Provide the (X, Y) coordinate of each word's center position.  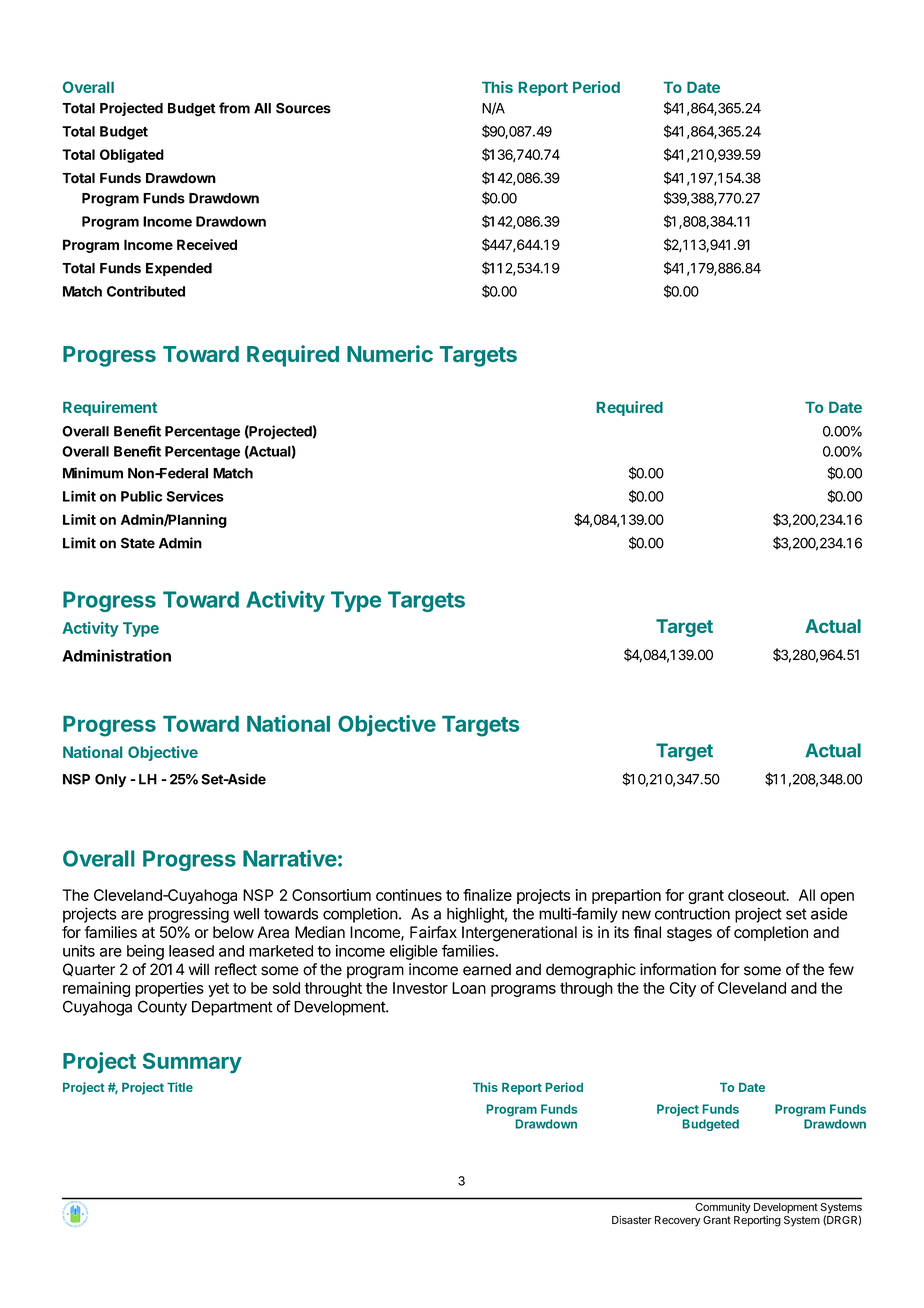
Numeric (390, 353)
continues (409, 895)
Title (180, 1087)
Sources (303, 108)
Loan (469, 988)
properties (169, 989)
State (138, 543)
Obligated (132, 156)
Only (110, 781)
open (837, 898)
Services (195, 496)
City (683, 989)
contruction (692, 913)
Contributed (146, 291)
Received (207, 244)
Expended (179, 269)
